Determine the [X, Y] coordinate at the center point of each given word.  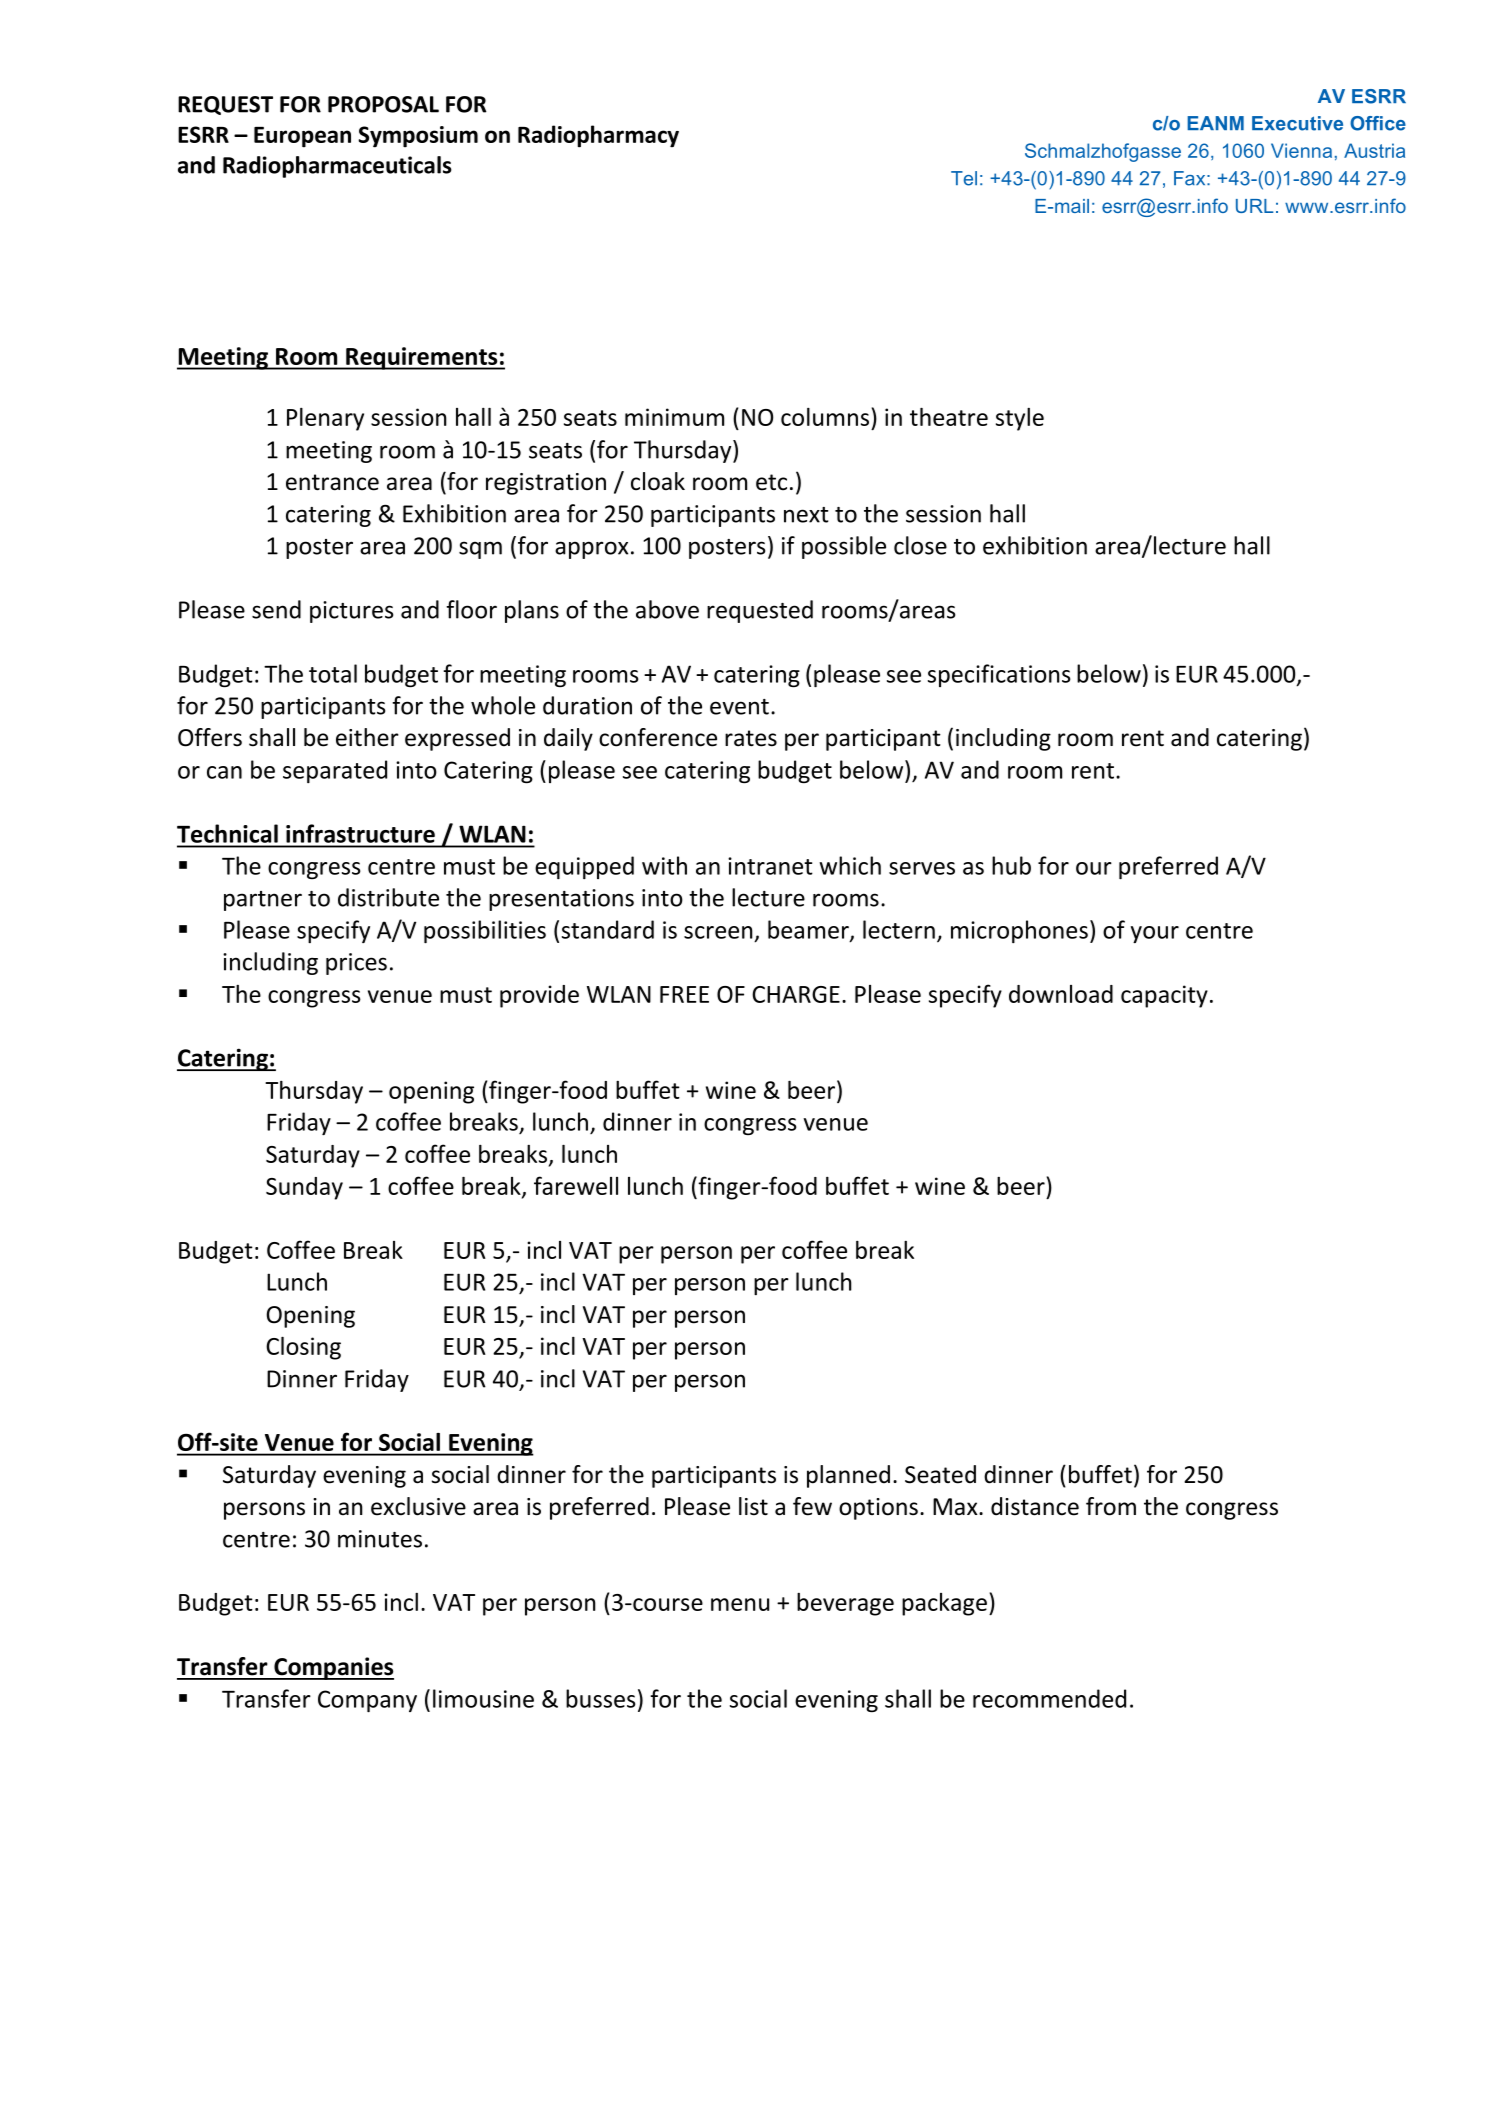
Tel [964, 178]
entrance [332, 482]
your [1155, 934]
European [302, 137]
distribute [388, 897]
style [1020, 419]
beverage [845, 1604]
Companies [333, 1668]
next [806, 515]
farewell [576, 1185]
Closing [303, 1348]
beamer [809, 930]
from [1111, 1506]
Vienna [1301, 150]
